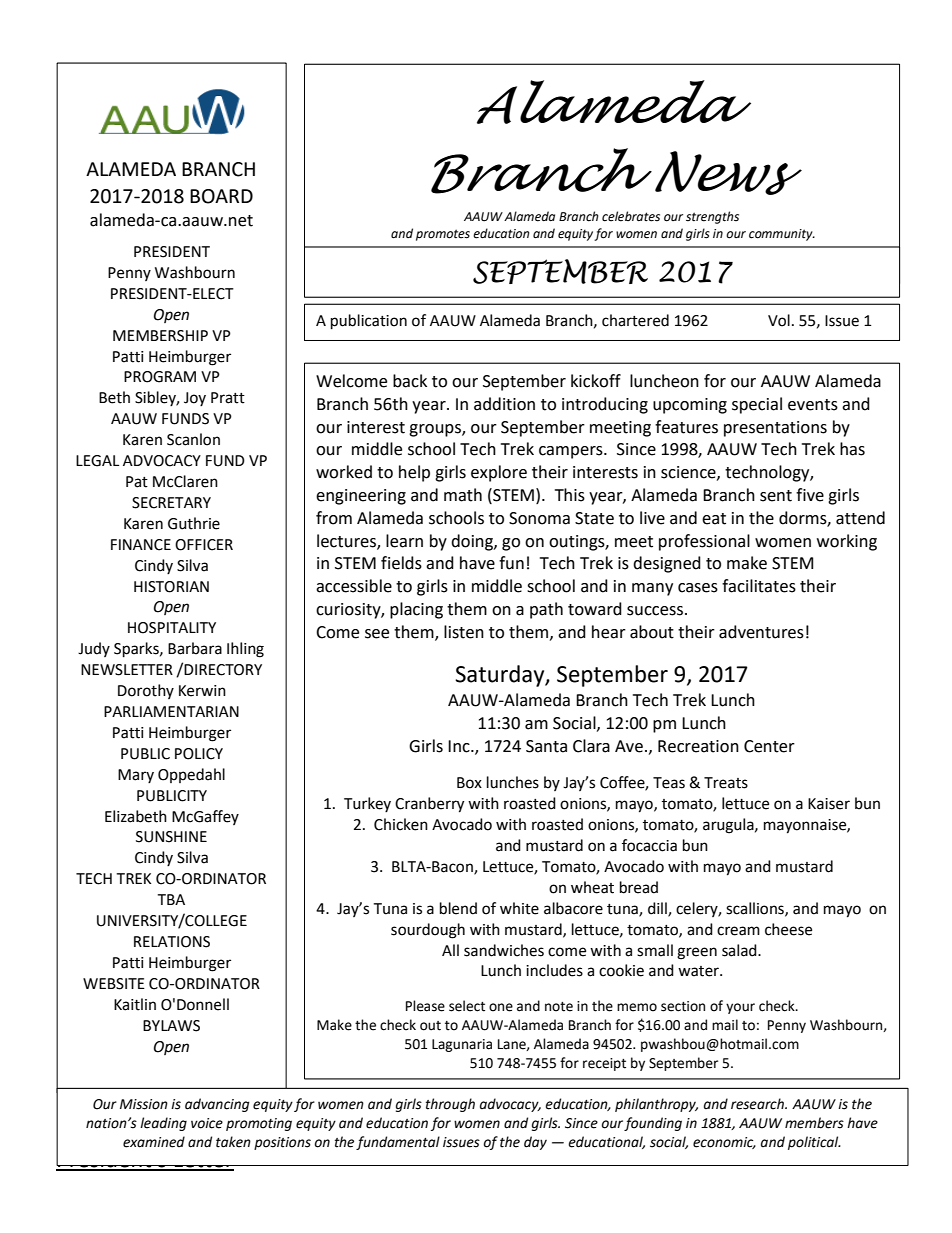 This image has height=1233, width=952. What do you see at coordinates (207, 1123) in the image?
I see `voice` at bounding box center [207, 1123].
